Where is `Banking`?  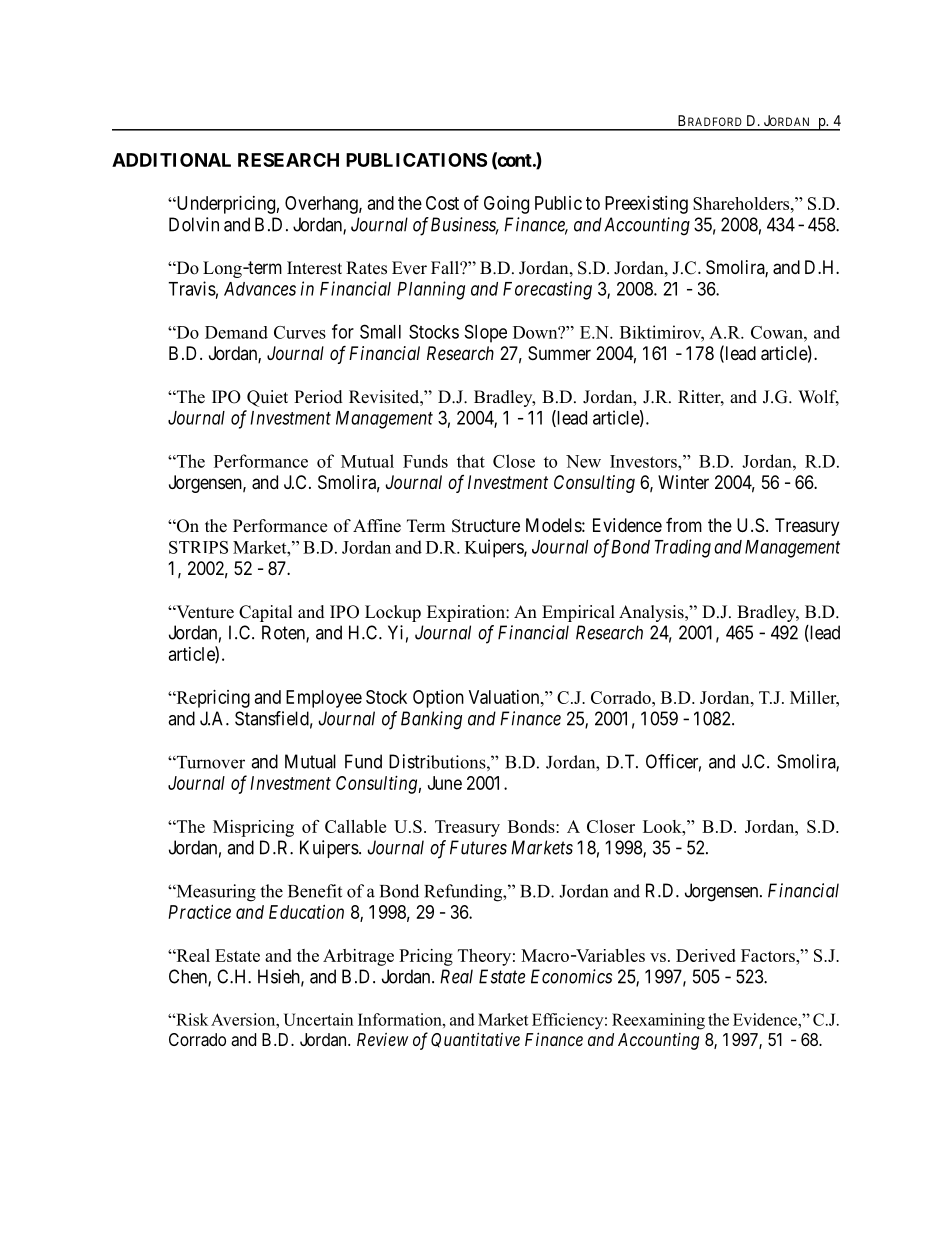
Banking is located at coordinates (431, 720).
